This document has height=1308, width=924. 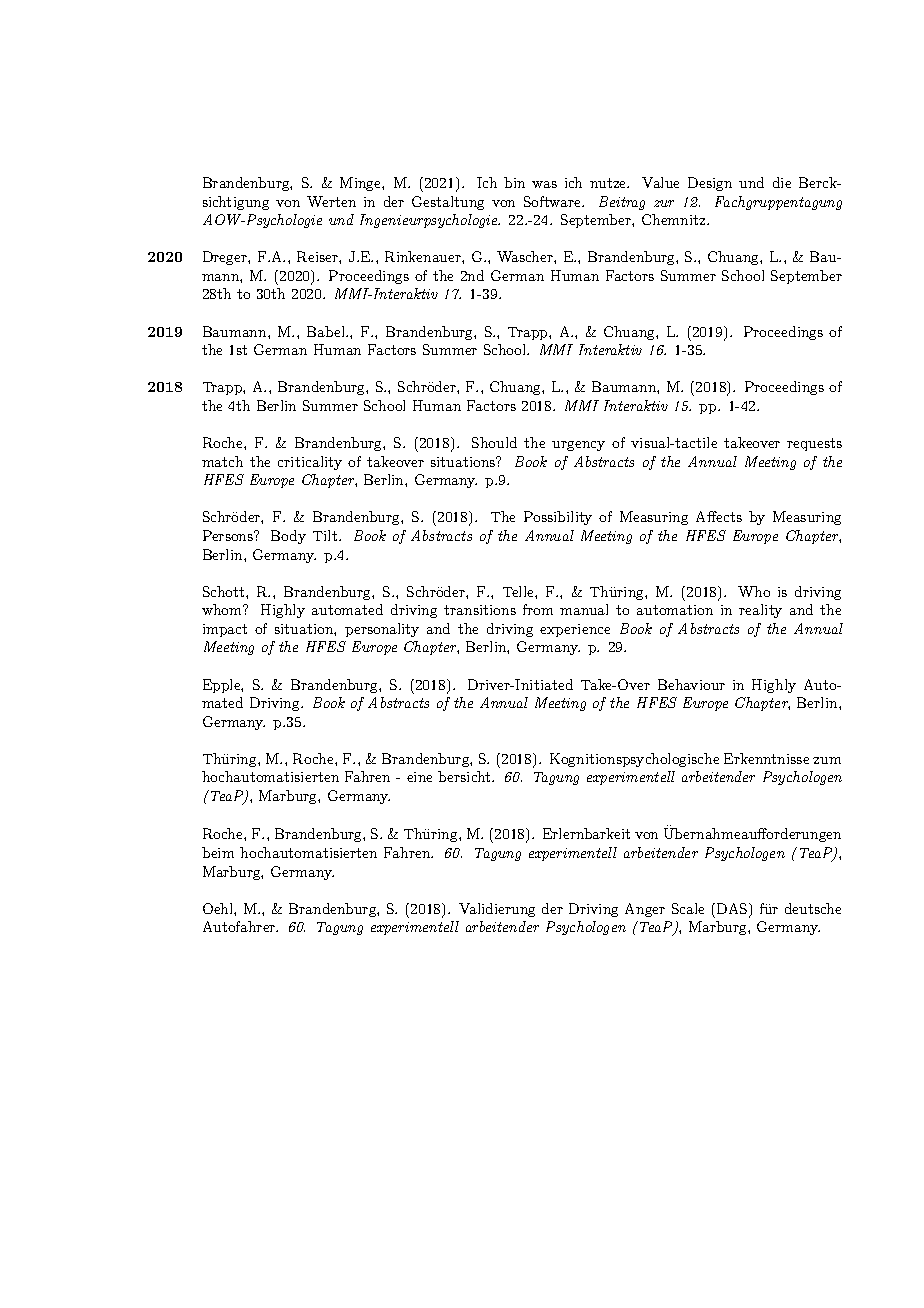 I want to click on Software, so click(x=553, y=201).
